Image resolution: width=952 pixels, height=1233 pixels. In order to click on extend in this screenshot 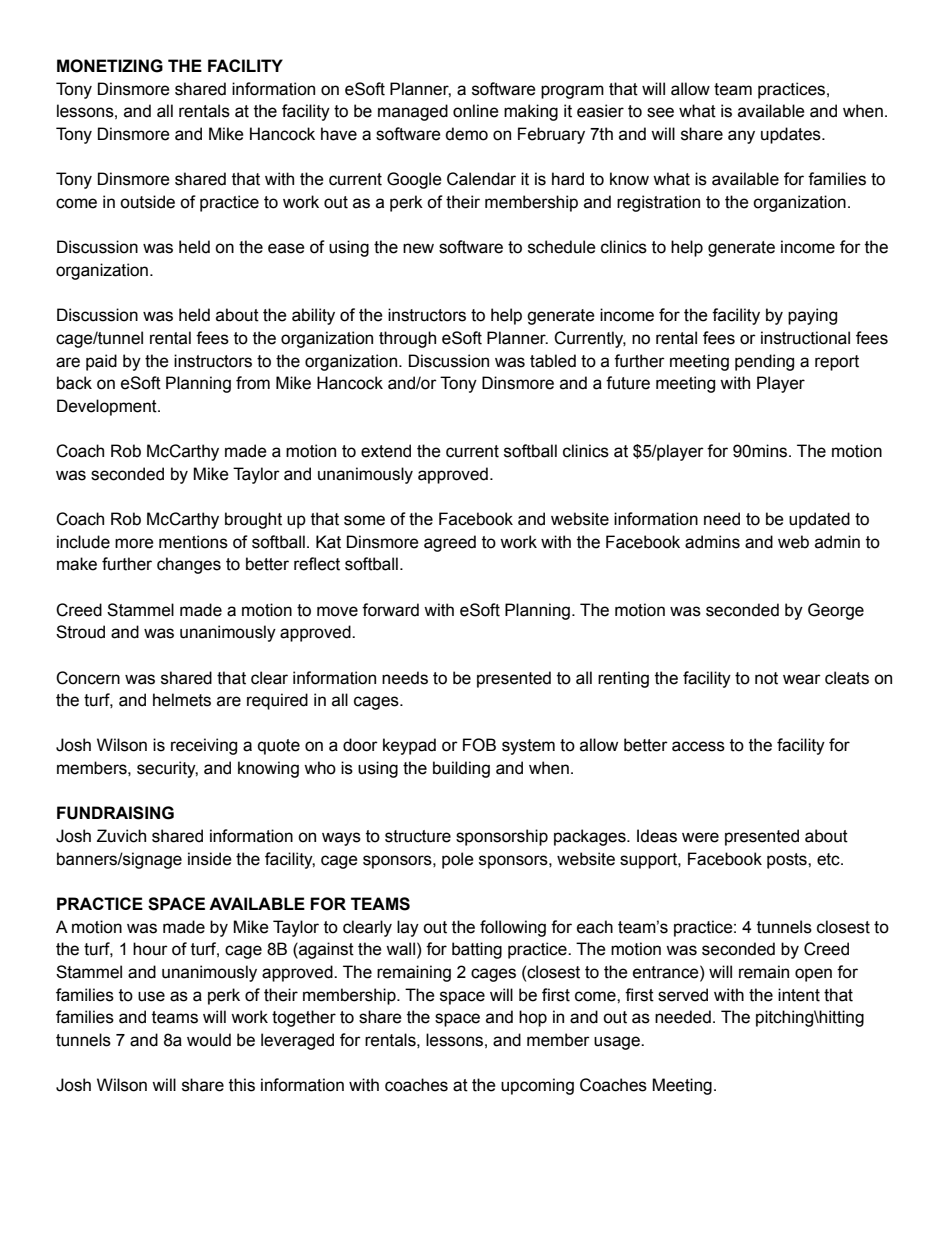, I will do `click(386, 451)`.
